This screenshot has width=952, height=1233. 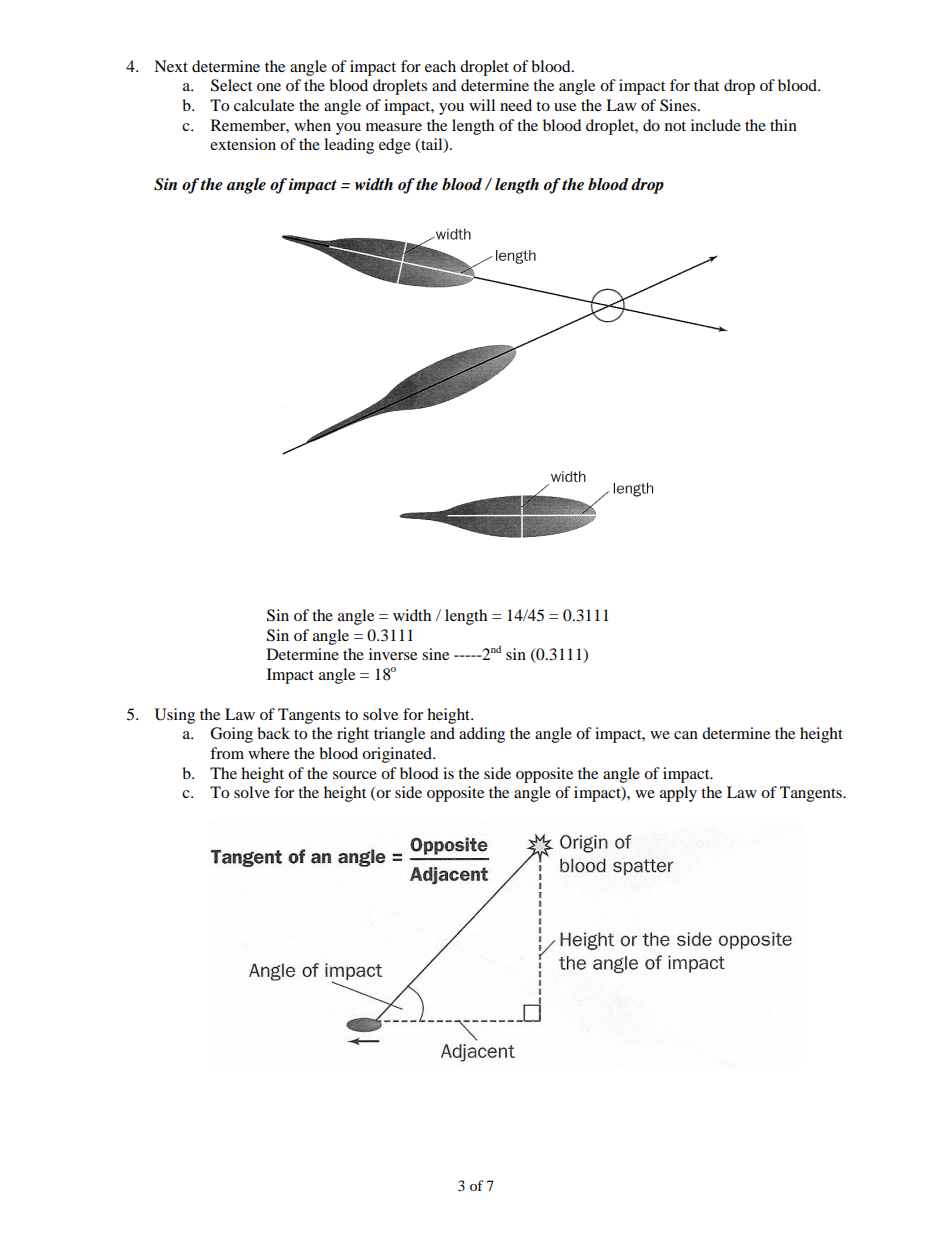 I want to click on that, so click(x=706, y=85).
